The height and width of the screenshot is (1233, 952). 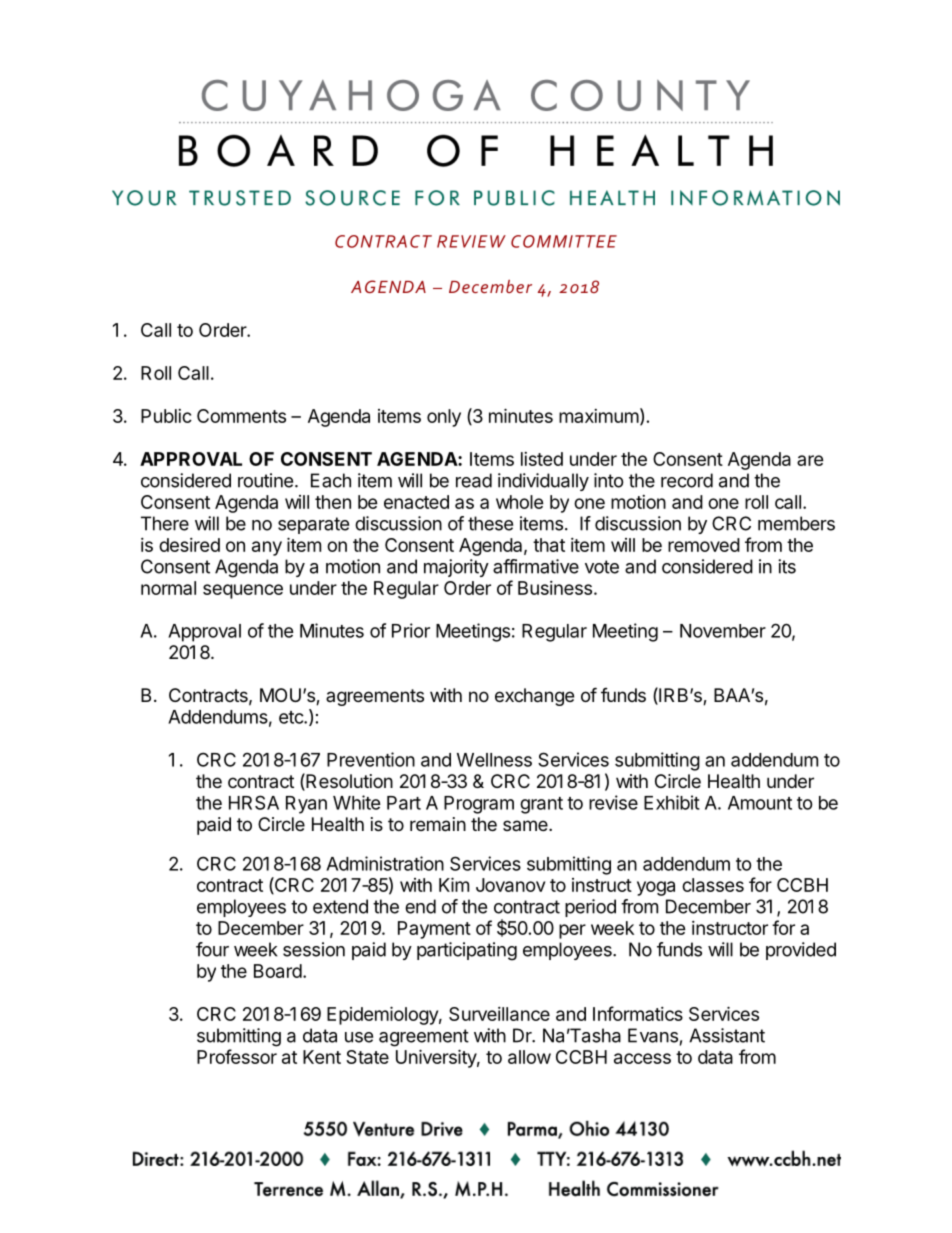 I want to click on REVIEW, so click(x=471, y=241).
